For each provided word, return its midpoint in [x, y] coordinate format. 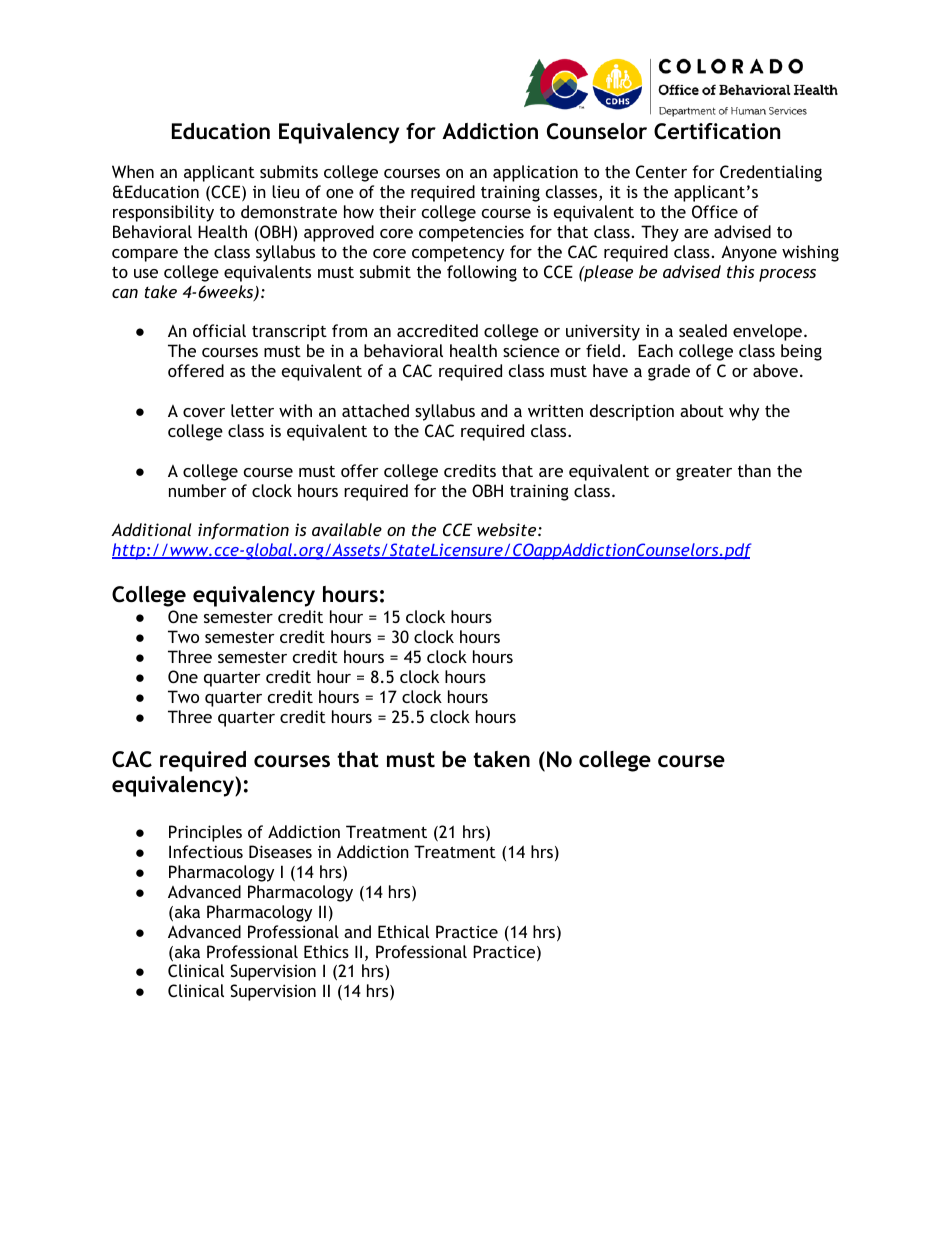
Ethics [326, 951]
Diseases [280, 851]
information [243, 531]
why [744, 412]
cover [204, 412]
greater [704, 473]
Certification [717, 131]
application [535, 173]
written [555, 410]
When [133, 171]
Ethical [403, 931]
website [506, 529]
